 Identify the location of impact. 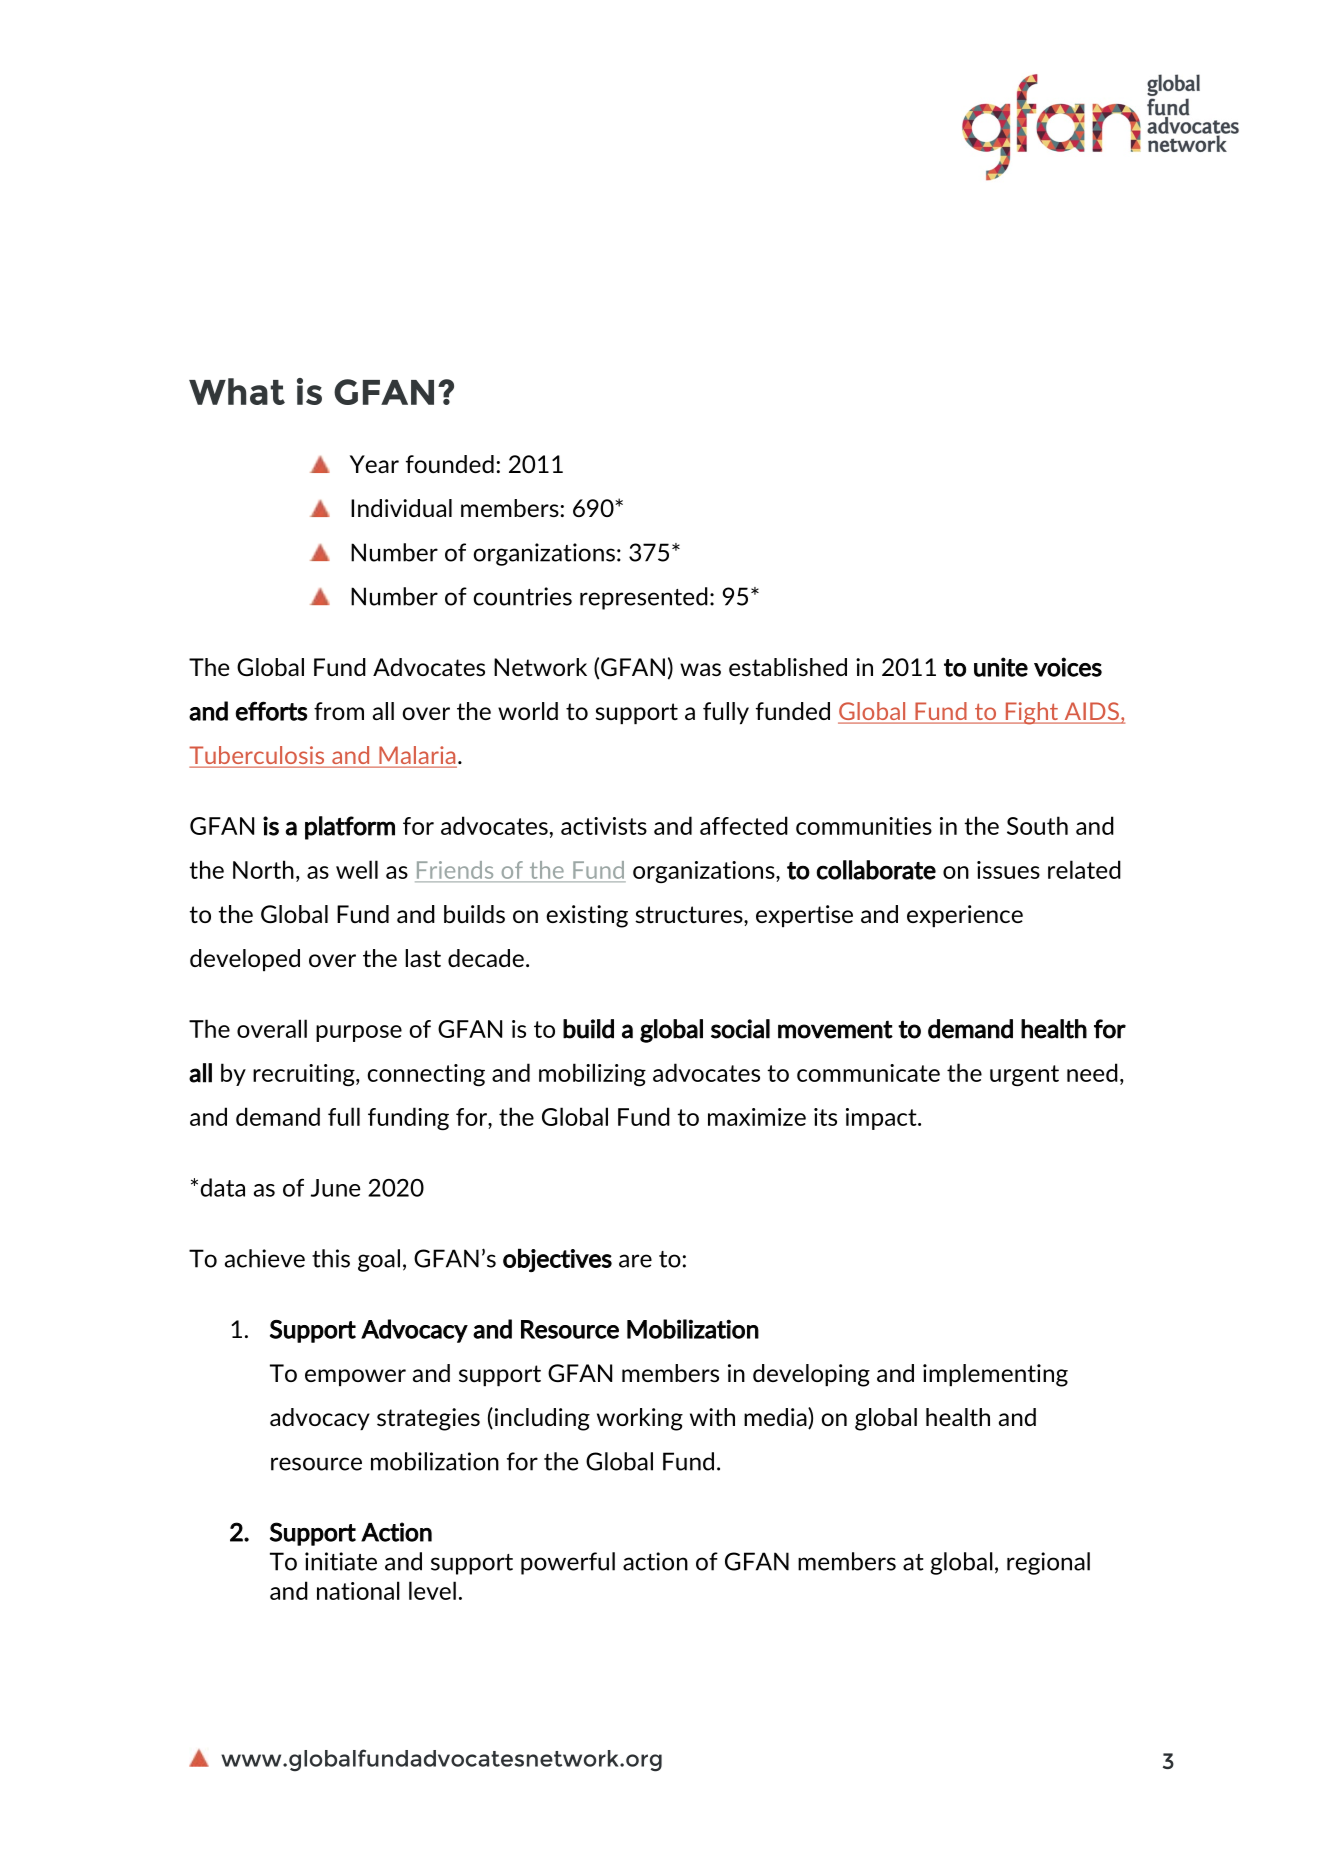
(882, 1119).
